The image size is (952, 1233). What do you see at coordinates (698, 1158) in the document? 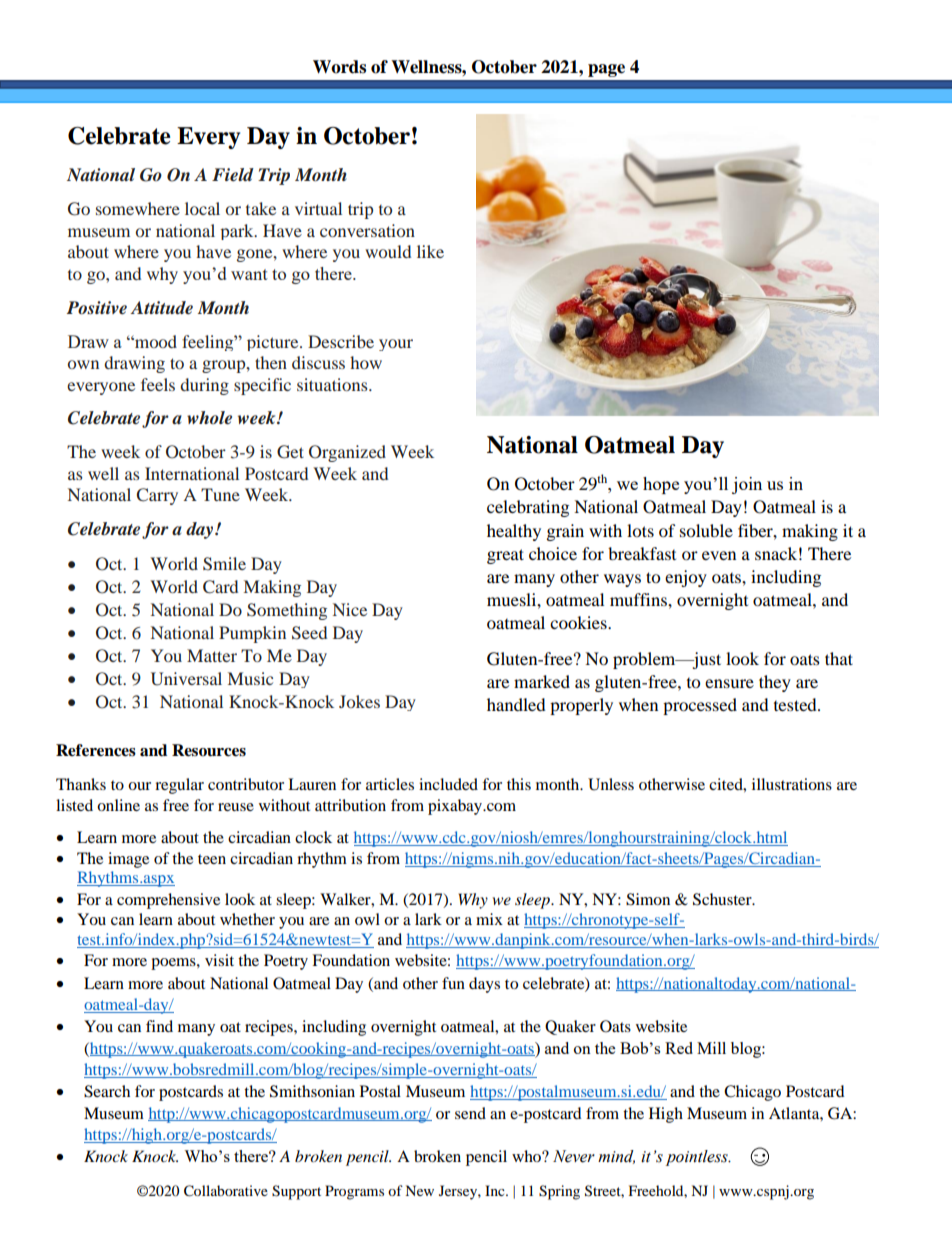
I see `pointless` at bounding box center [698, 1158].
